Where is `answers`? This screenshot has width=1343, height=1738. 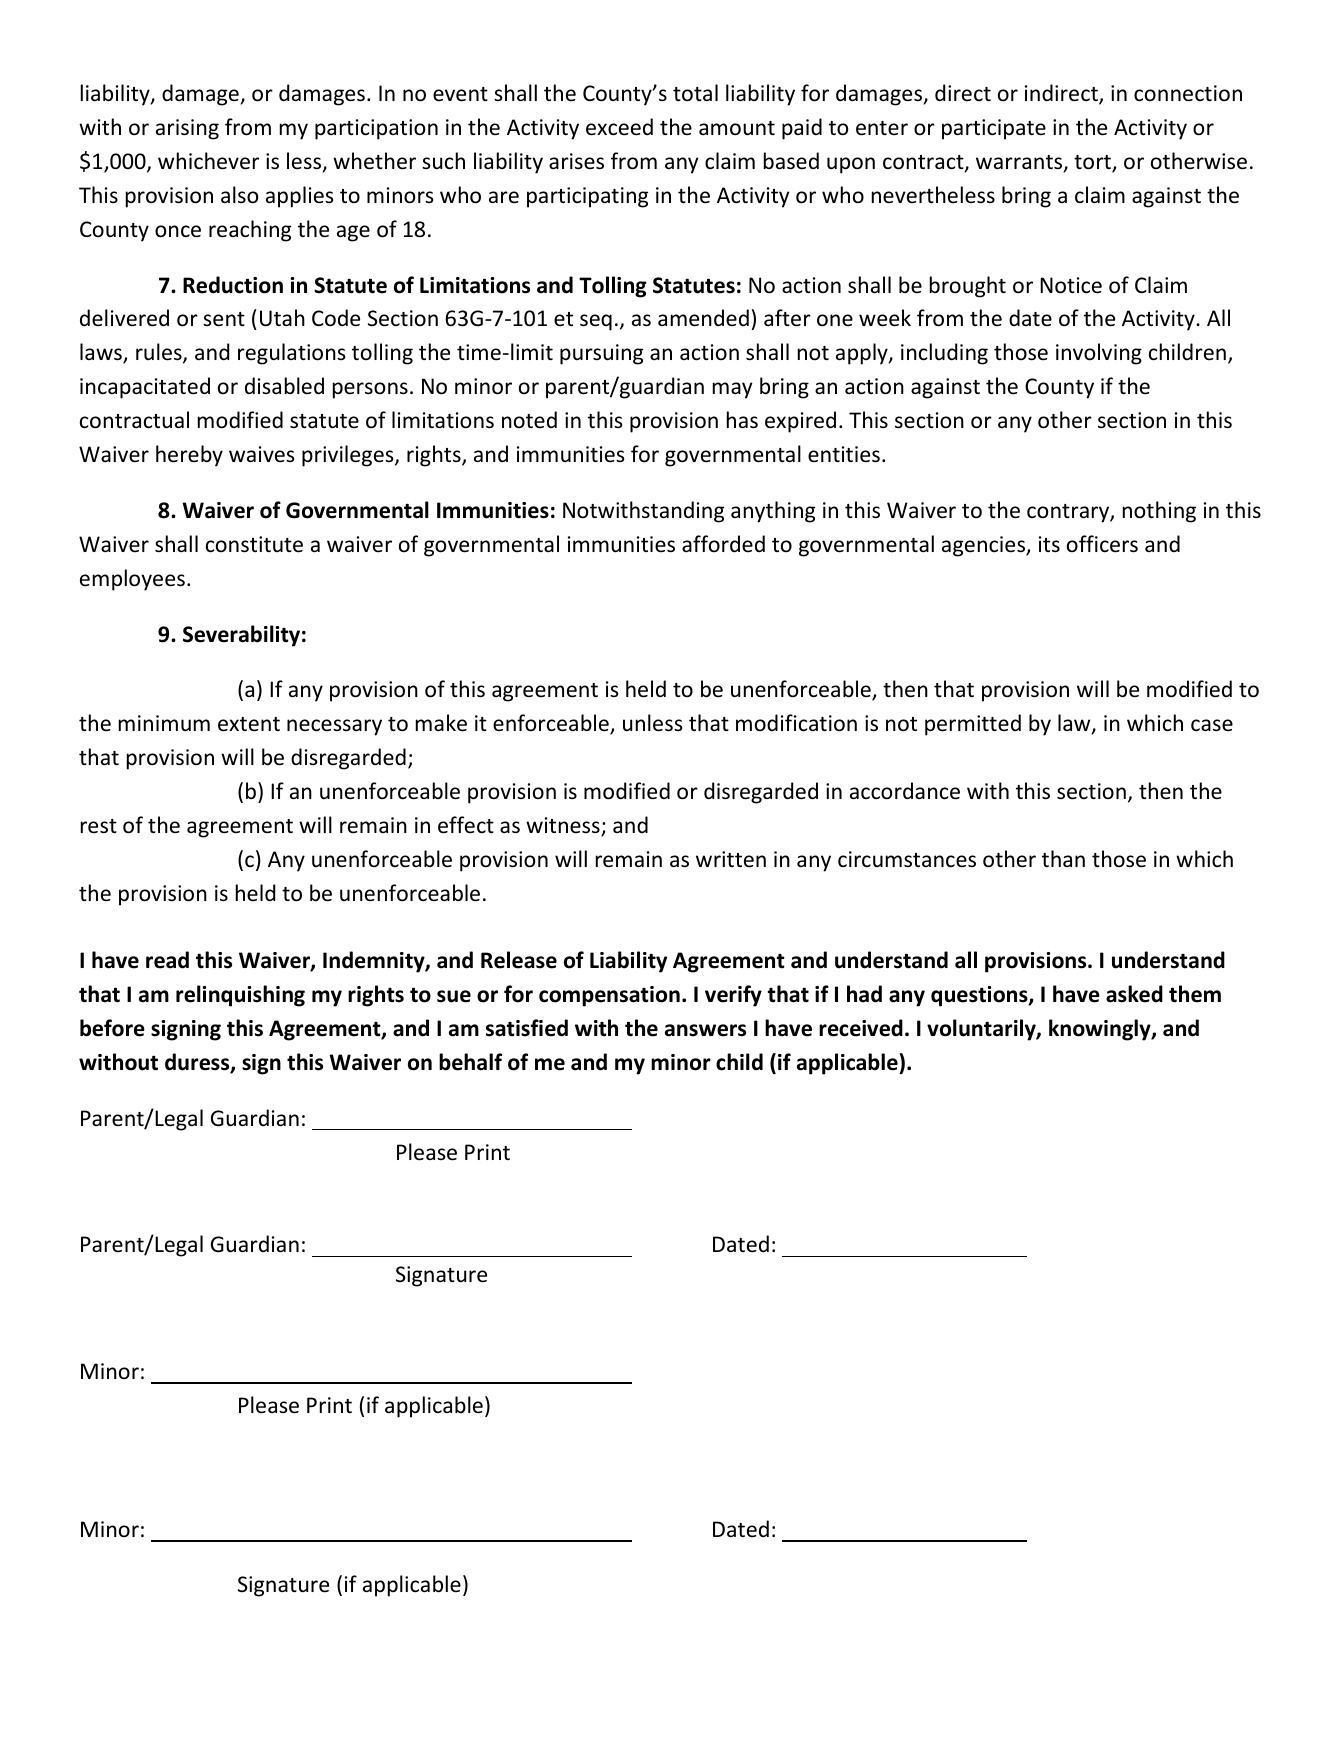
answers is located at coordinates (705, 1030).
